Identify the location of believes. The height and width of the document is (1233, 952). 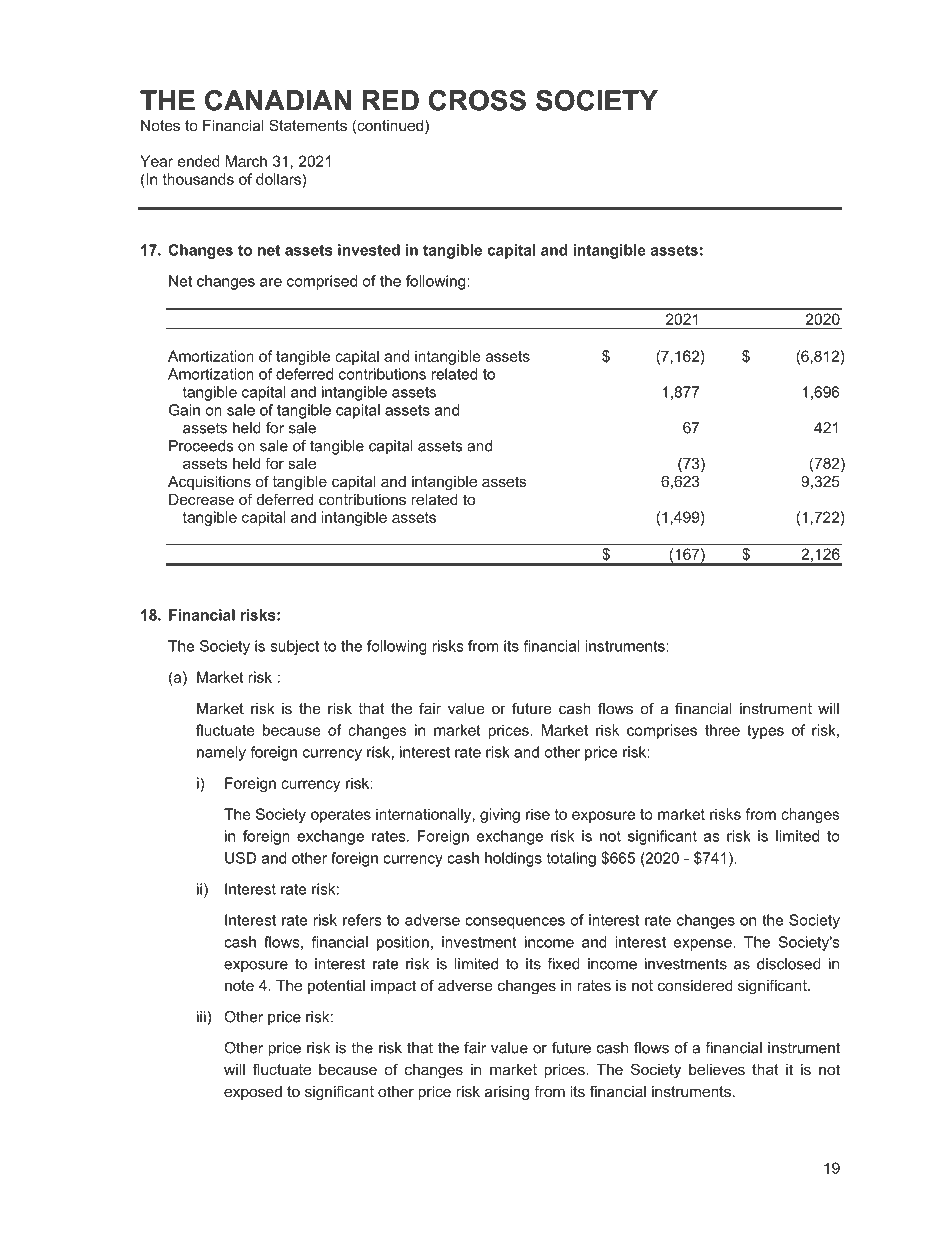
(717, 1069).
